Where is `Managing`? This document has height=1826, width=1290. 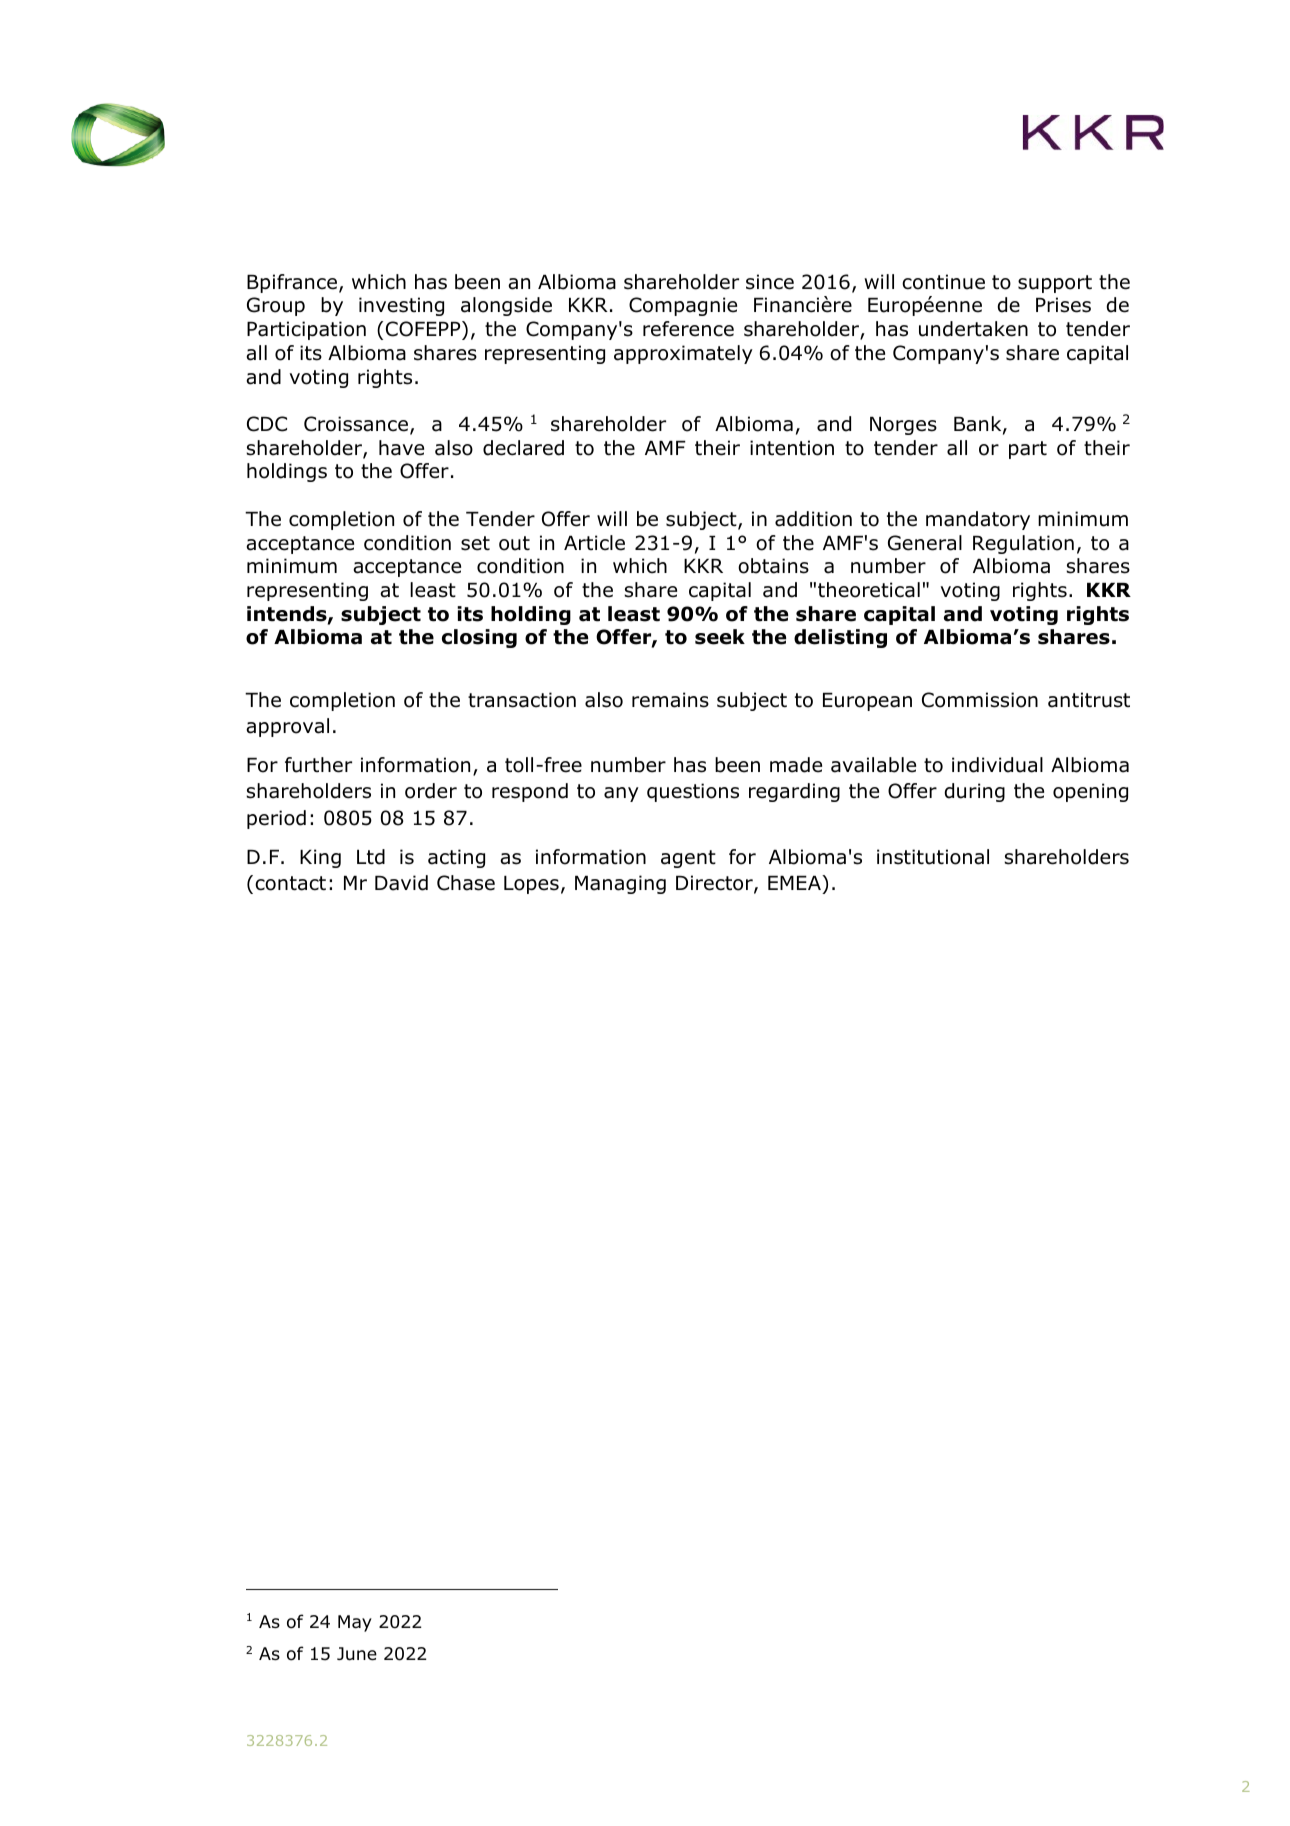
Managing is located at coordinates (620, 884).
